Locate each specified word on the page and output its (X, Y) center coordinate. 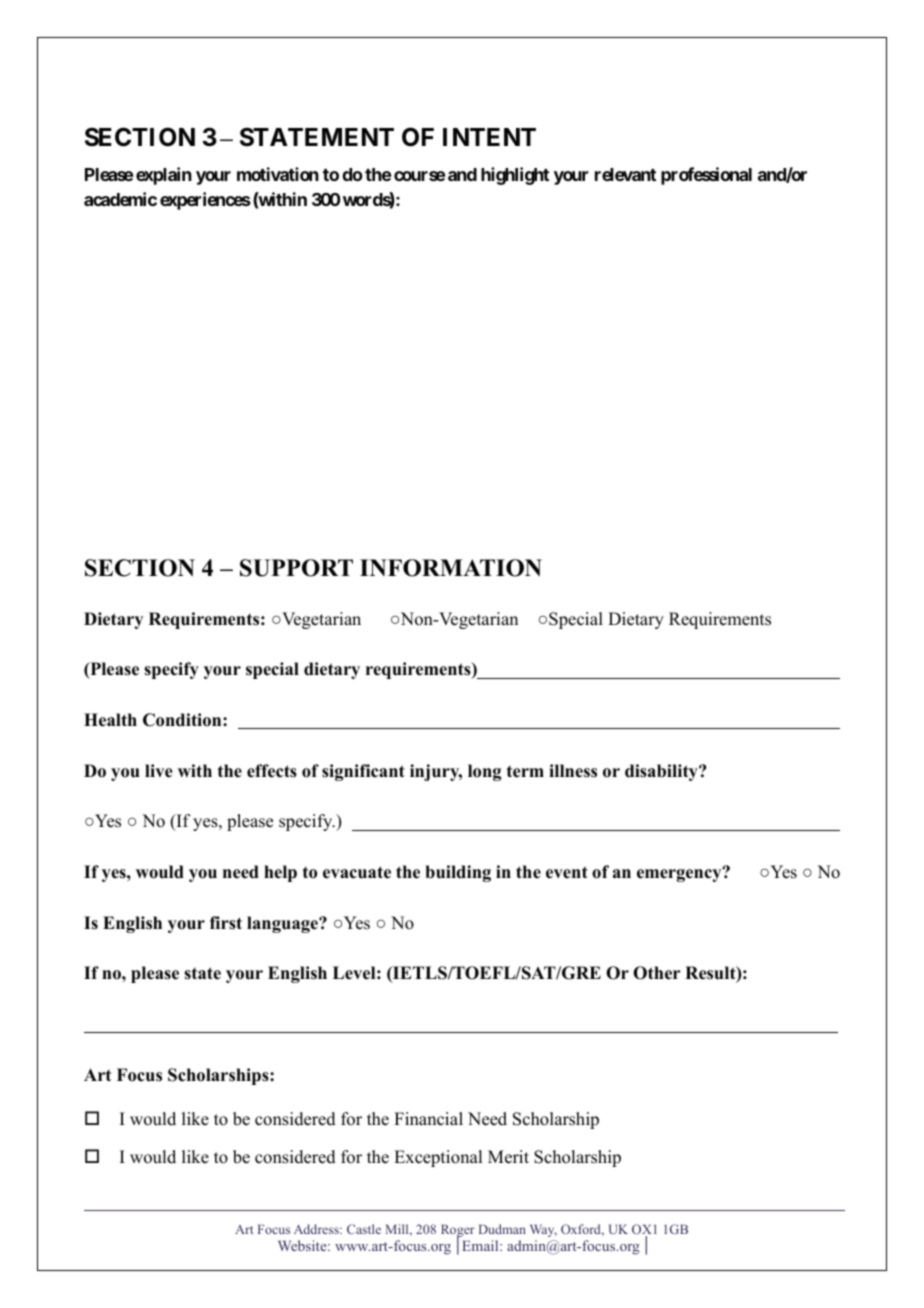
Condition (183, 720)
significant (363, 772)
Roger (458, 1232)
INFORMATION (451, 568)
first (226, 923)
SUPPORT (296, 568)
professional (706, 176)
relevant (625, 174)
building (458, 873)
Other (657, 973)
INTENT (489, 137)
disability (662, 772)
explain (164, 176)
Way (543, 1230)
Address (317, 1229)
